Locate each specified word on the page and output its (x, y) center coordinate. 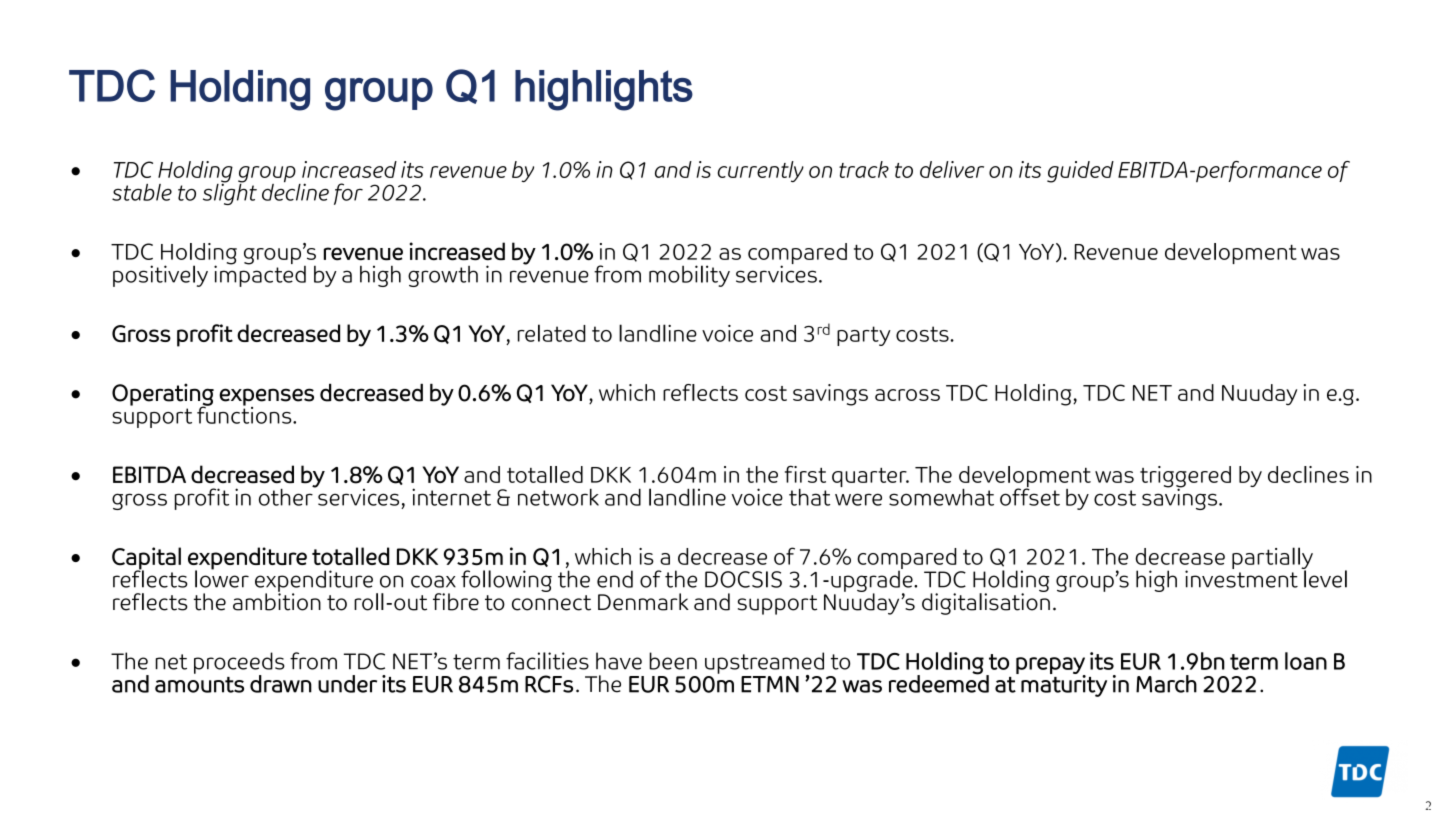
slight (230, 193)
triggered (1185, 478)
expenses (266, 398)
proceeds (239, 664)
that (809, 497)
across (907, 395)
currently (761, 171)
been (673, 661)
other (287, 496)
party (864, 336)
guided (1080, 172)
